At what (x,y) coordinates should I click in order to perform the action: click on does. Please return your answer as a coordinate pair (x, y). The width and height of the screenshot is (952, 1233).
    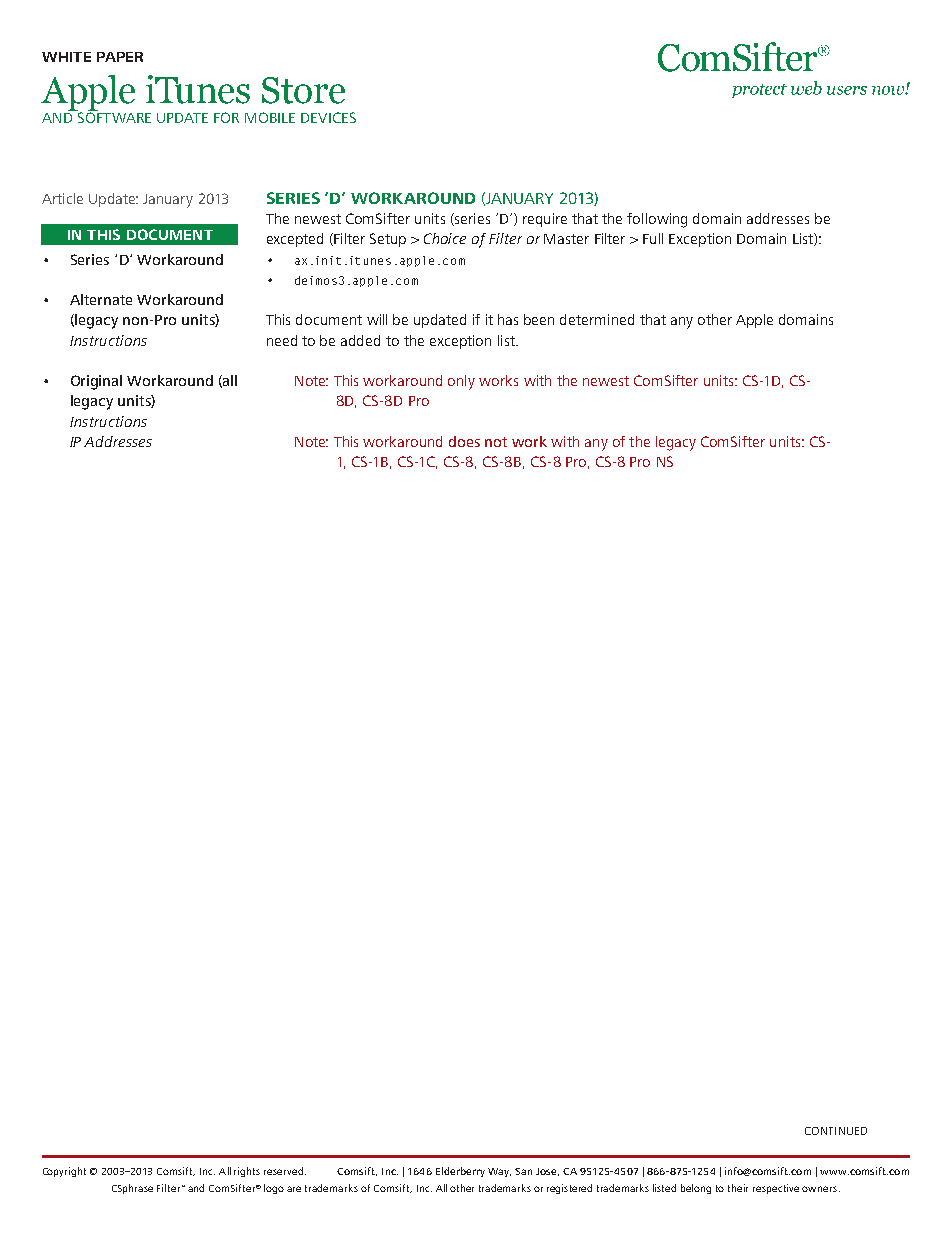
    Looking at the image, I should click on (464, 441).
